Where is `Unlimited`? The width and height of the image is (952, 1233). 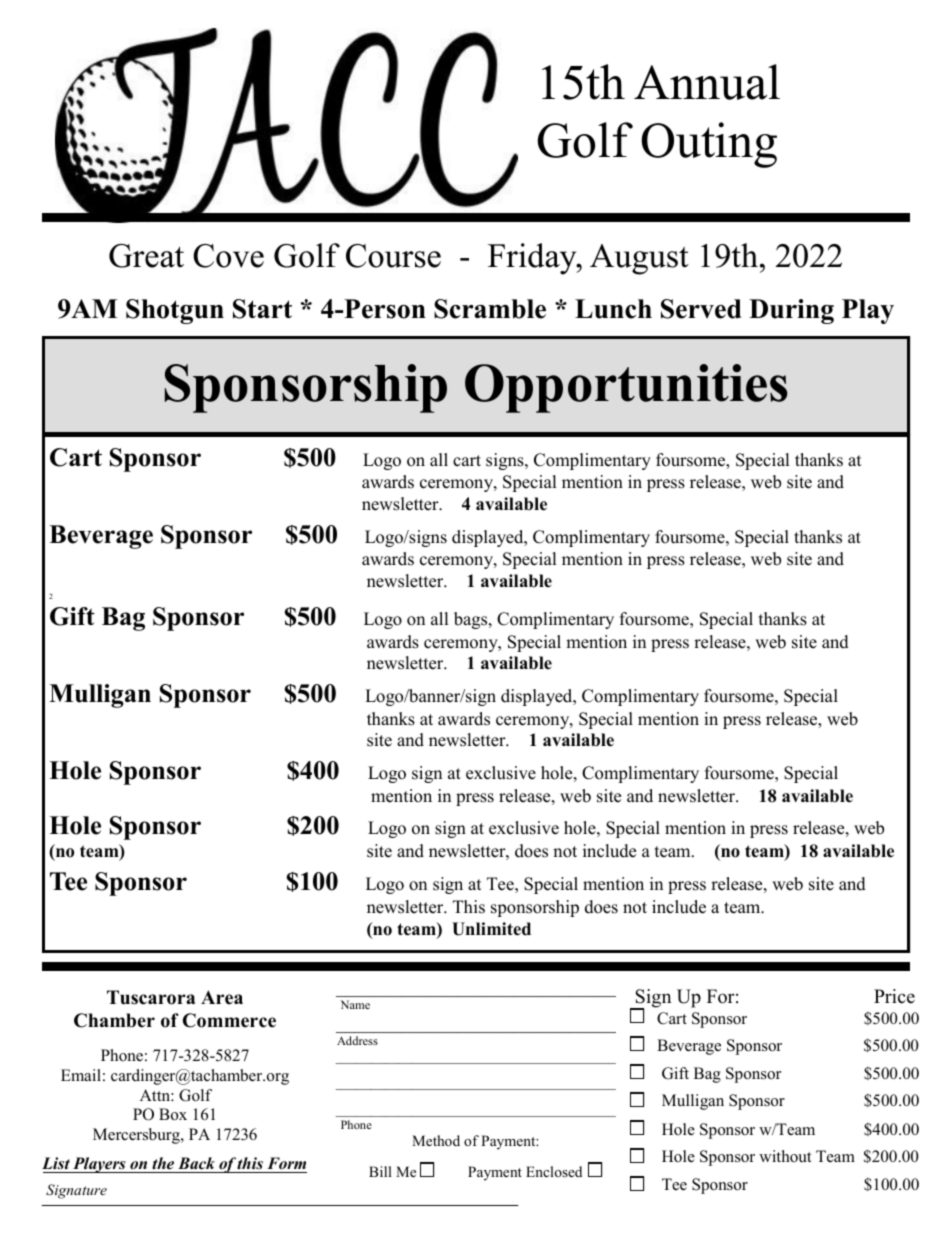
Unlimited is located at coordinates (491, 929).
